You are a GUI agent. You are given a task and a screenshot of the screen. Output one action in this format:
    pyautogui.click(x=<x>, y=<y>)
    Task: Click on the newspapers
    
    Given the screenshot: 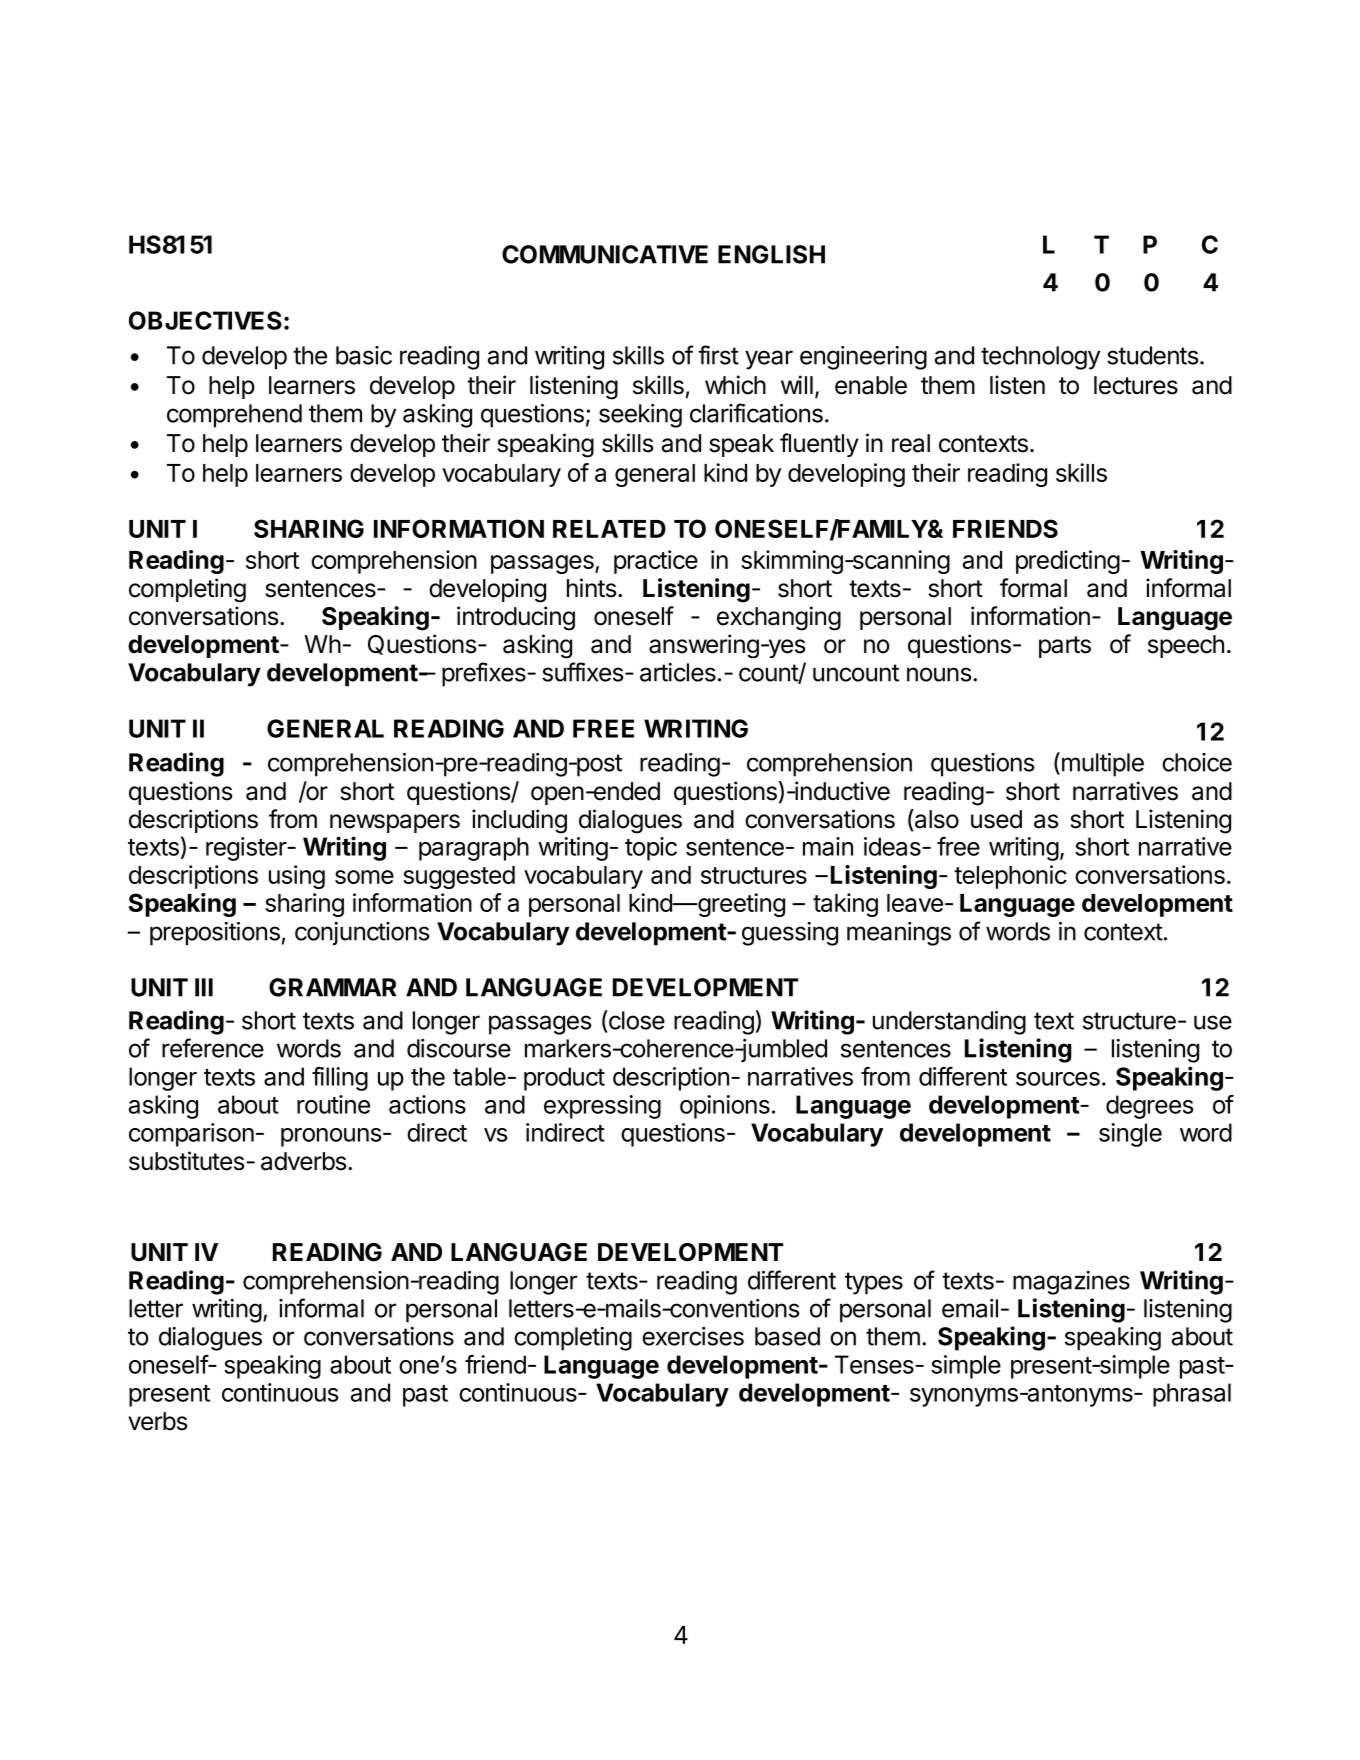 What is the action you would take?
    pyautogui.click(x=395, y=823)
